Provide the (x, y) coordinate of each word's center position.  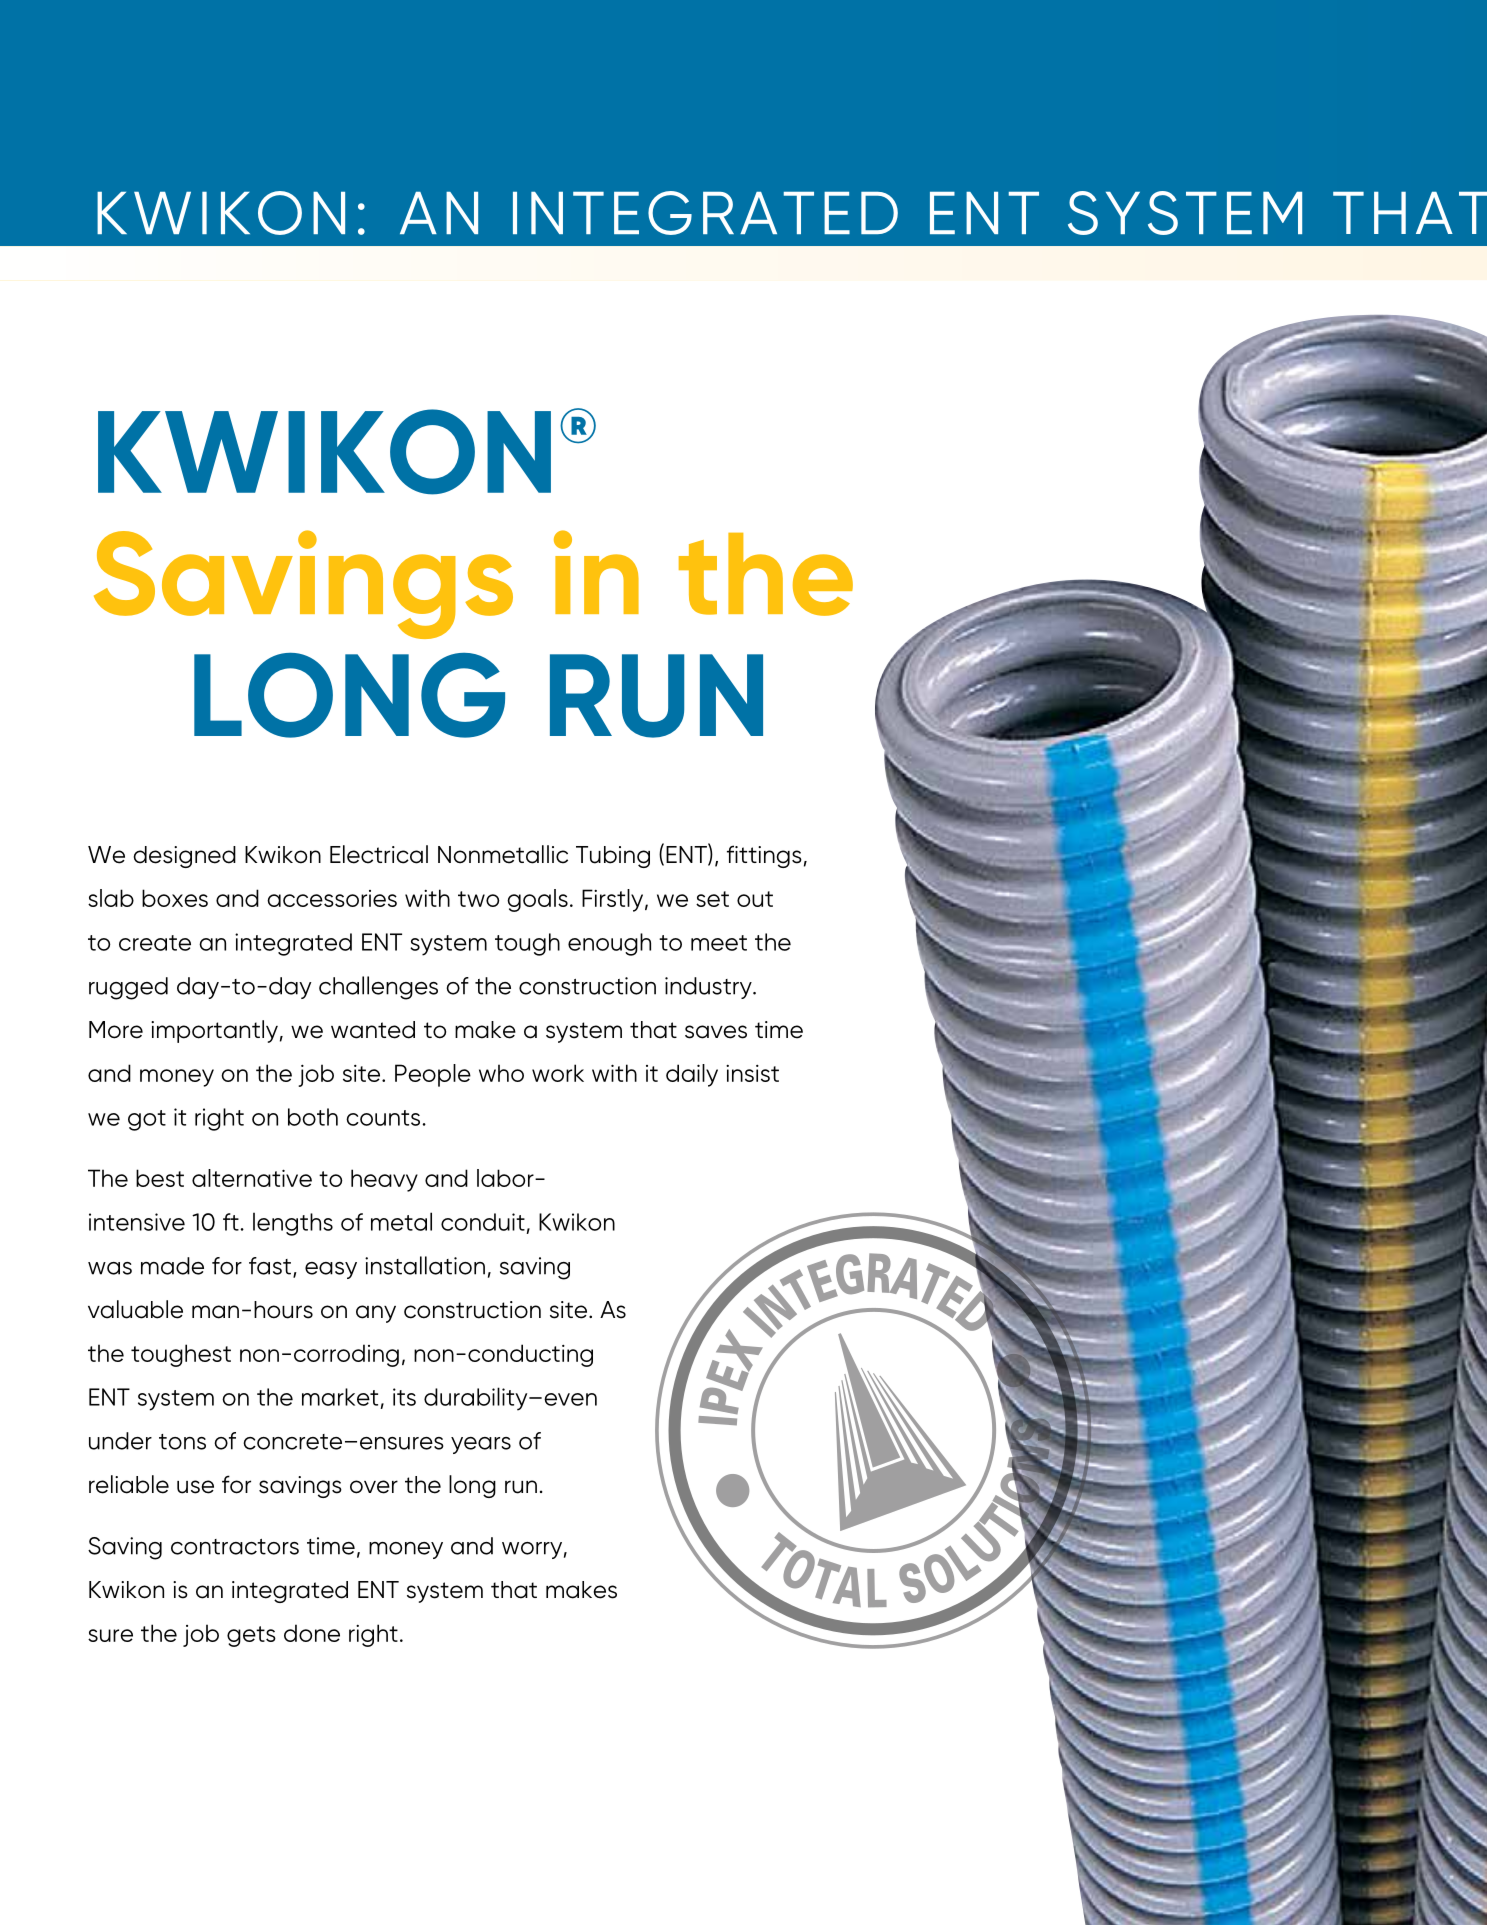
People (433, 1075)
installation (425, 1265)
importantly (214, 1031)
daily (692, 1075)
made (172, 1266)
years (481, 1445)
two (479, 899)
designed (184, 857)
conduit (483, 1222)
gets (251, 1636)
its (404, 1397)
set (712, 899)
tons (182, 1442)
